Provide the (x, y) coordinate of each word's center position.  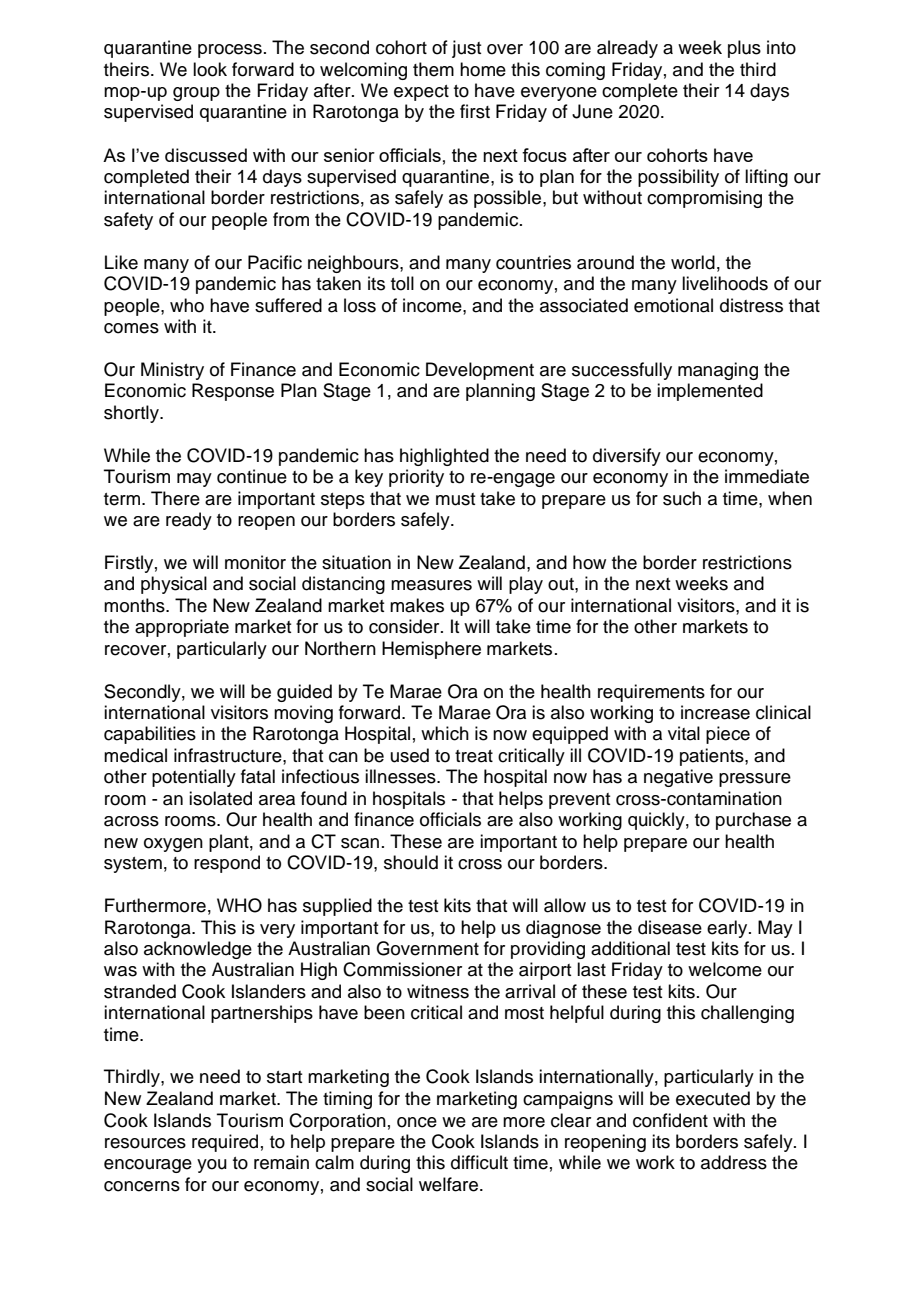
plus (744, 49)
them (433, 69)
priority (416, 478)
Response (233, 392)
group (196, 94)
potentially (194, 778)
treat (474, 756)
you (212, 1166)
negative (678, 778)
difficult (479, 1162)
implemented (710, 392)
